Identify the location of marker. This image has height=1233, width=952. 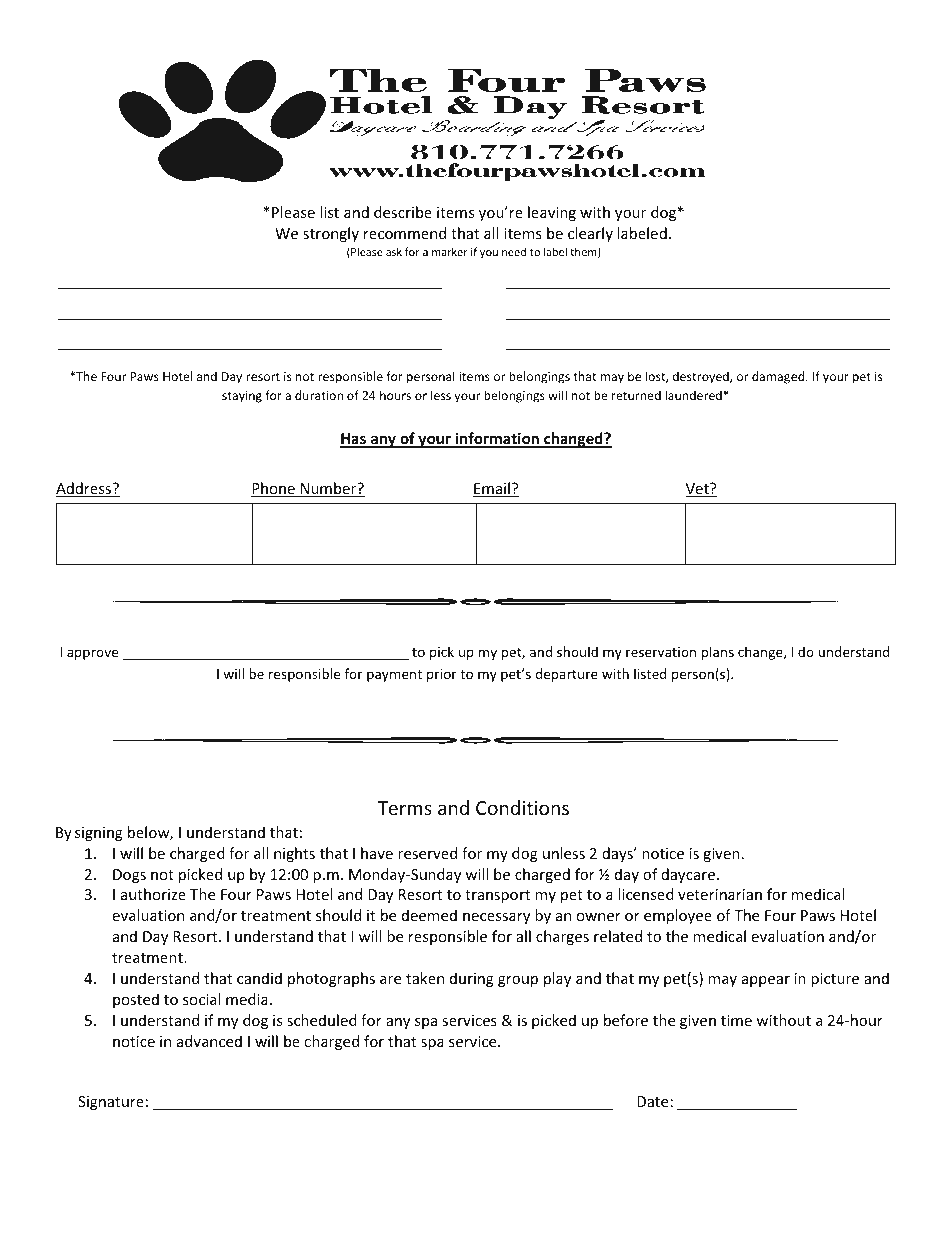
(450, 251).
